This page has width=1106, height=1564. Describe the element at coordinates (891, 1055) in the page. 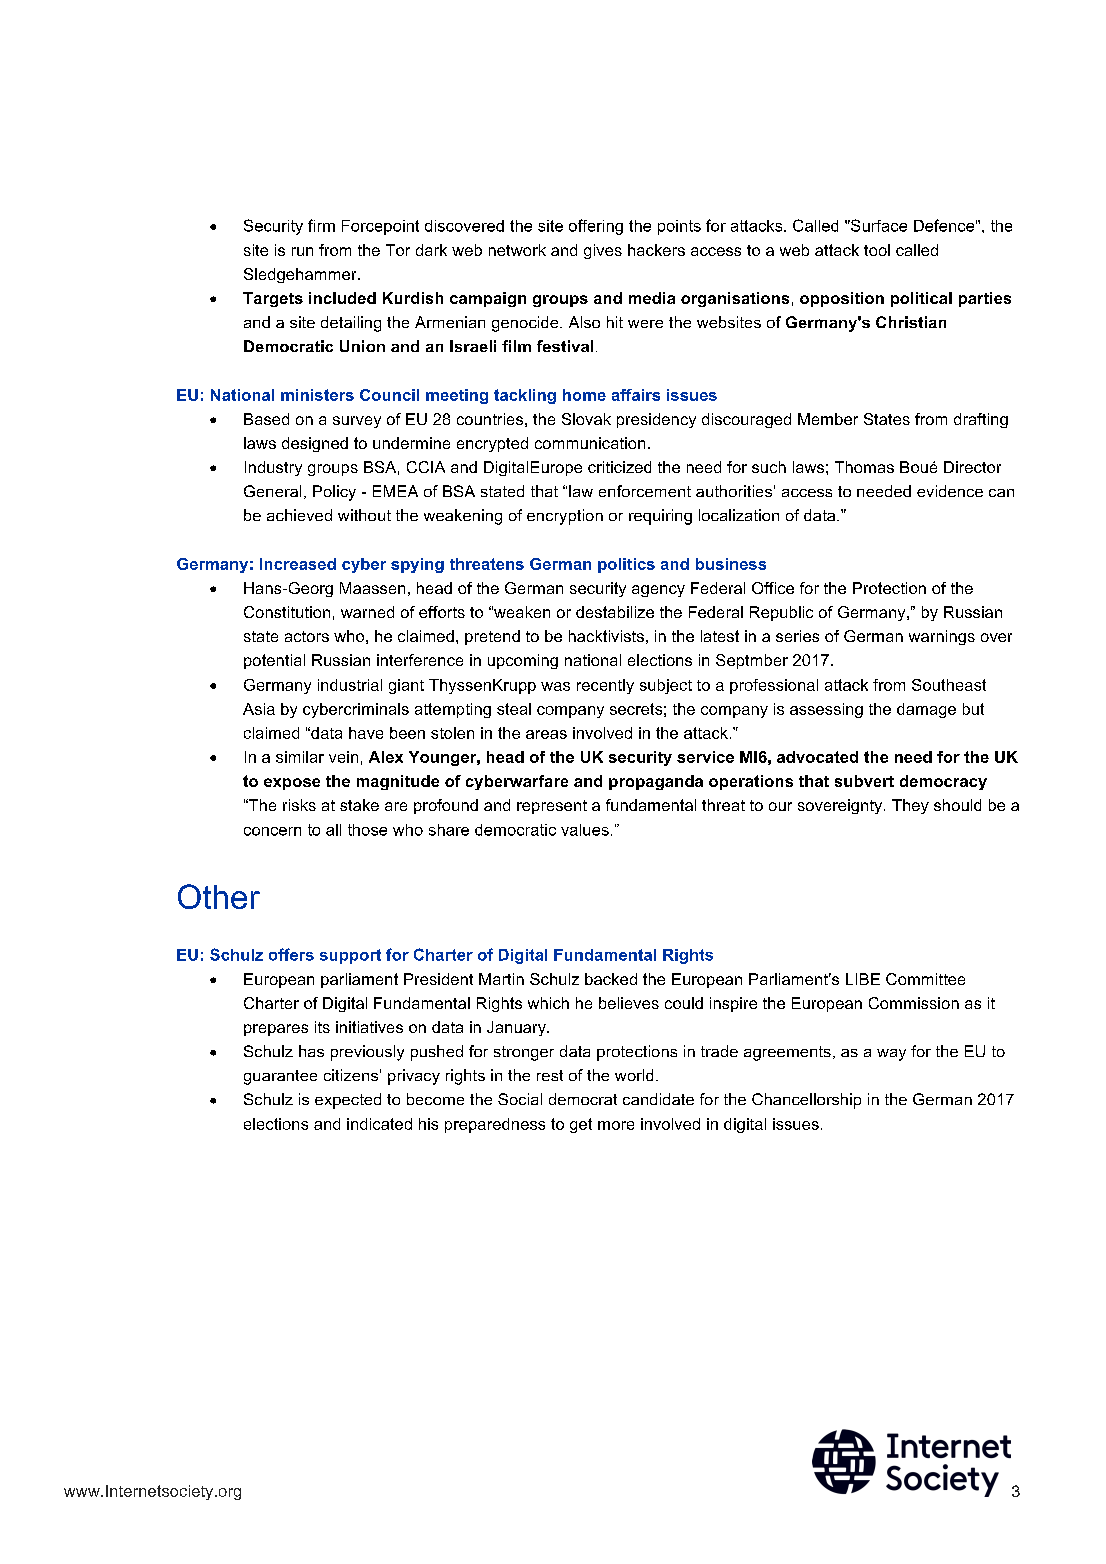

I see `way` at that location.
